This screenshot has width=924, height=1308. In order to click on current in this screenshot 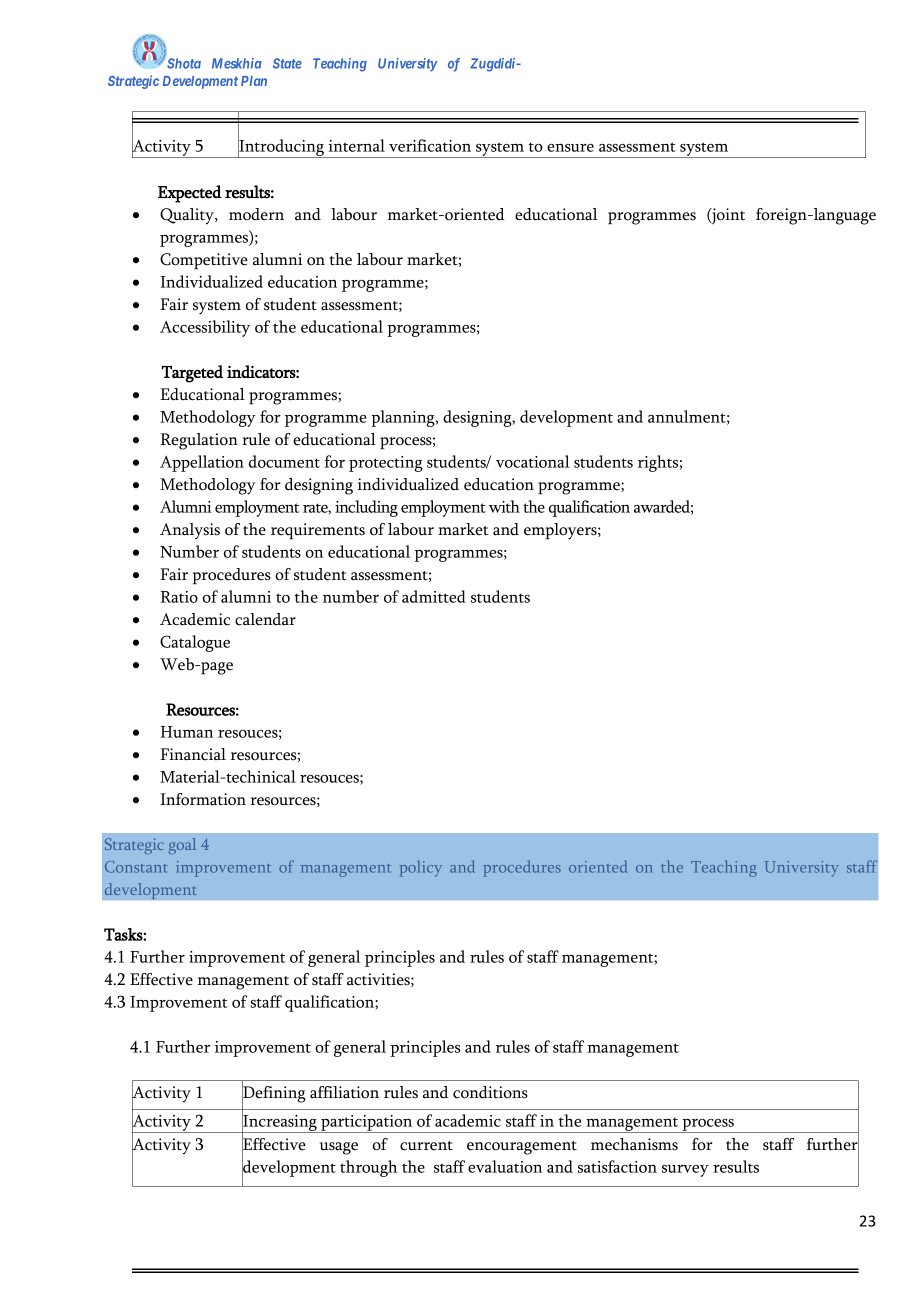, I will do `click(426, 1146)`.
